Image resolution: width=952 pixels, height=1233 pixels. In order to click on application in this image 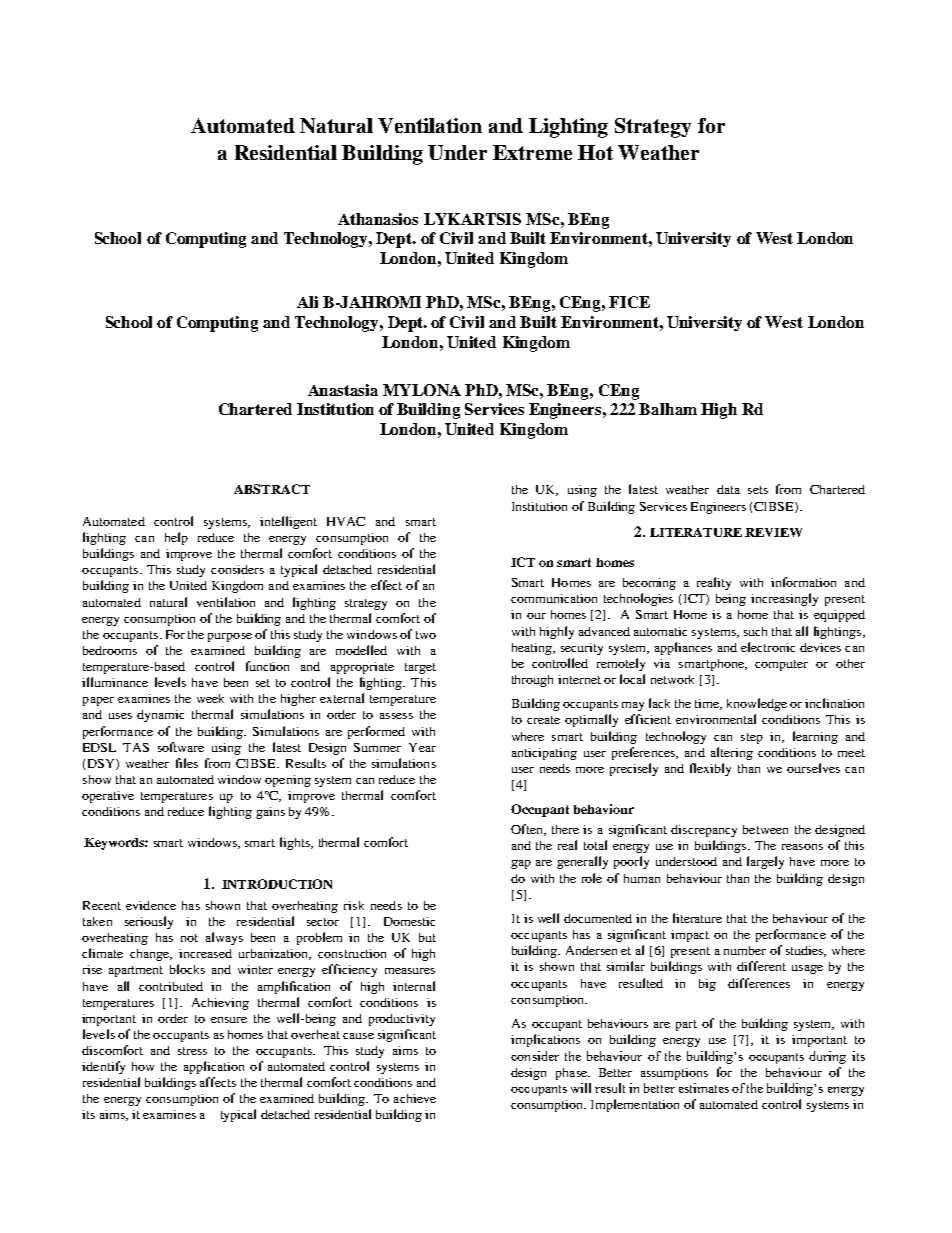, I will do `click(214, 1067)`.
